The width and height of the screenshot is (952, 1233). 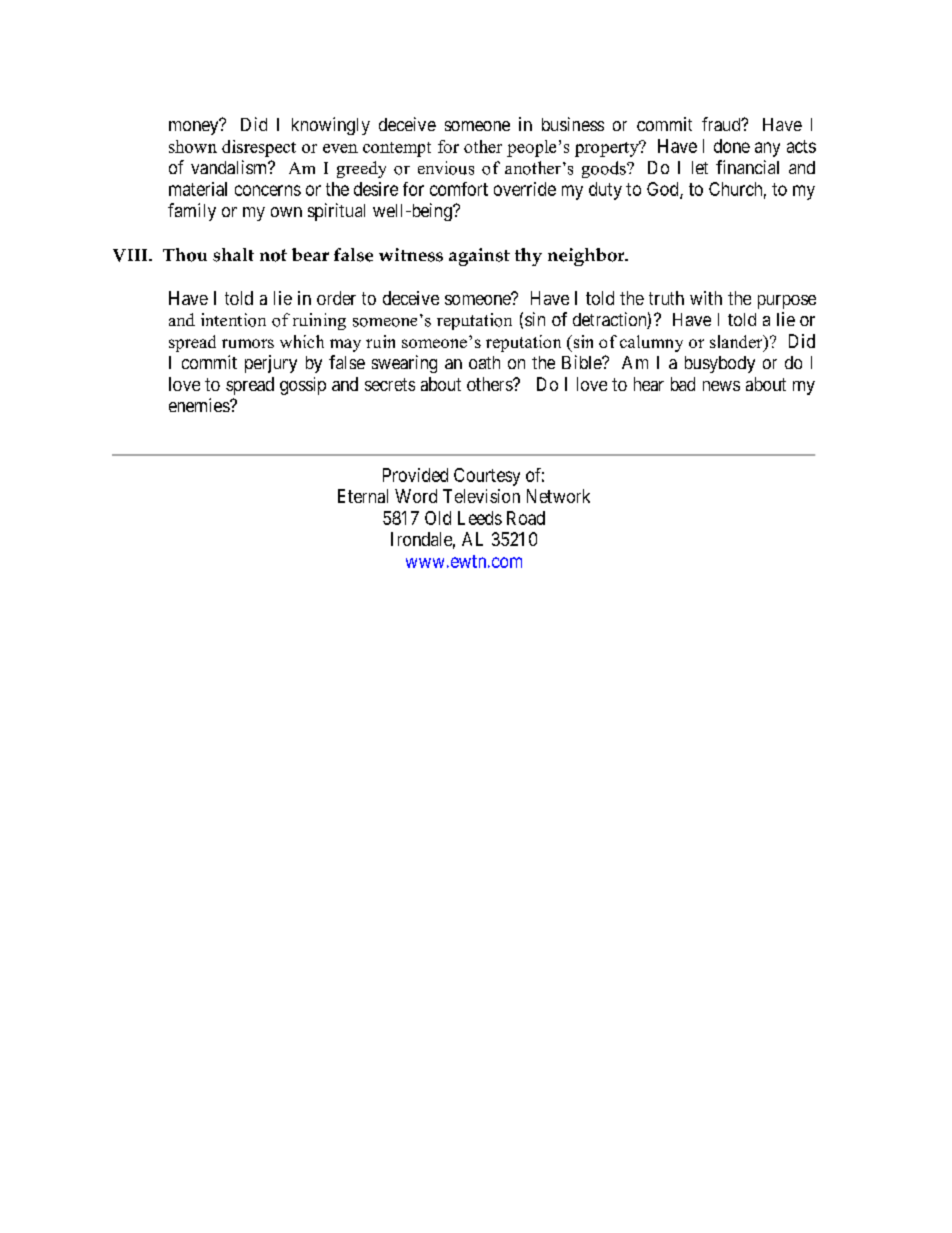 I want to click on contempt, so click(x=397, y=149).
